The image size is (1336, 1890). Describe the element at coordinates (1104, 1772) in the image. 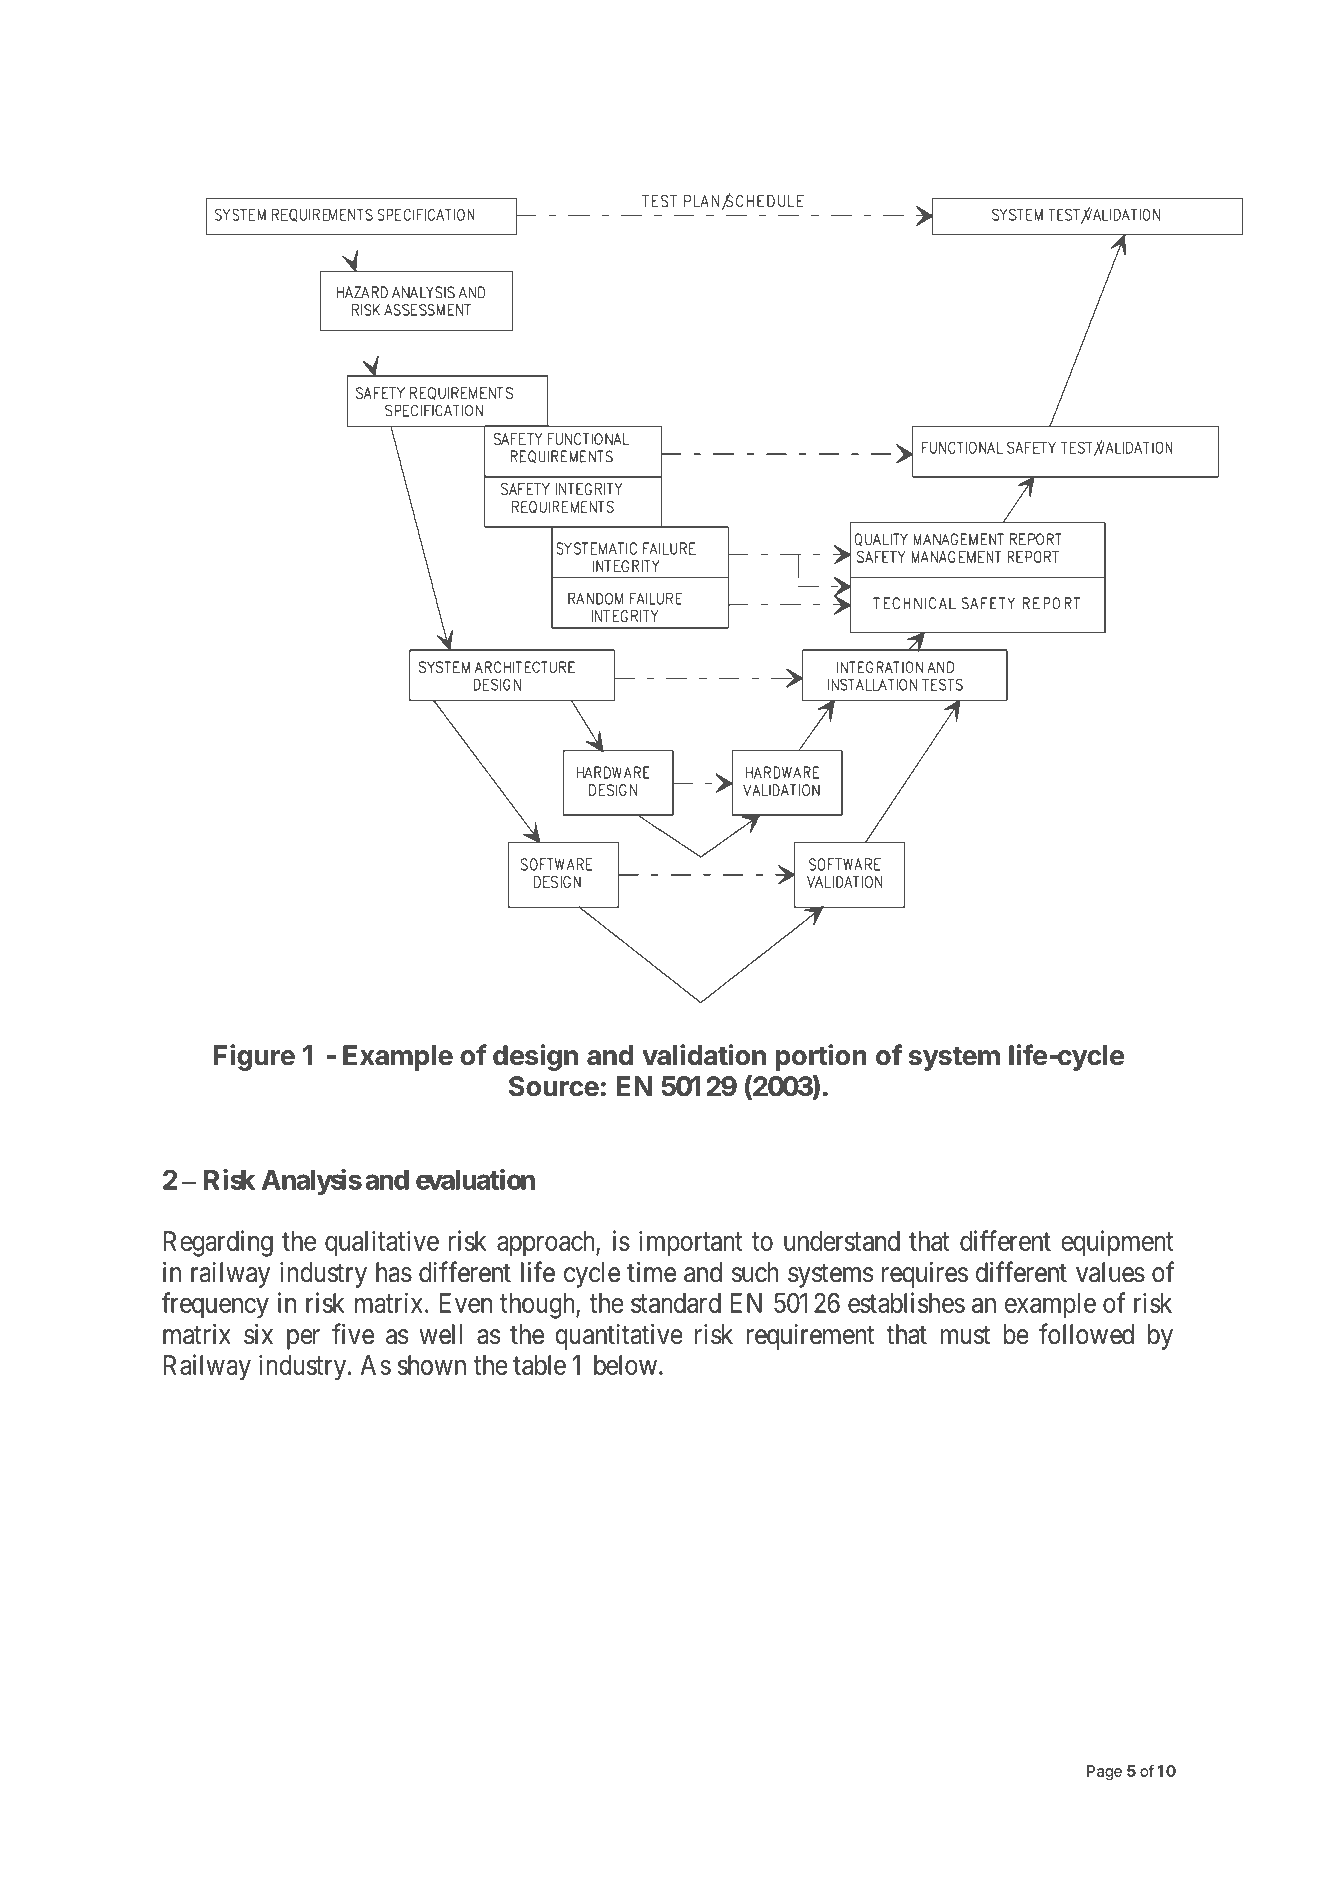

I see `Page` at that location.
